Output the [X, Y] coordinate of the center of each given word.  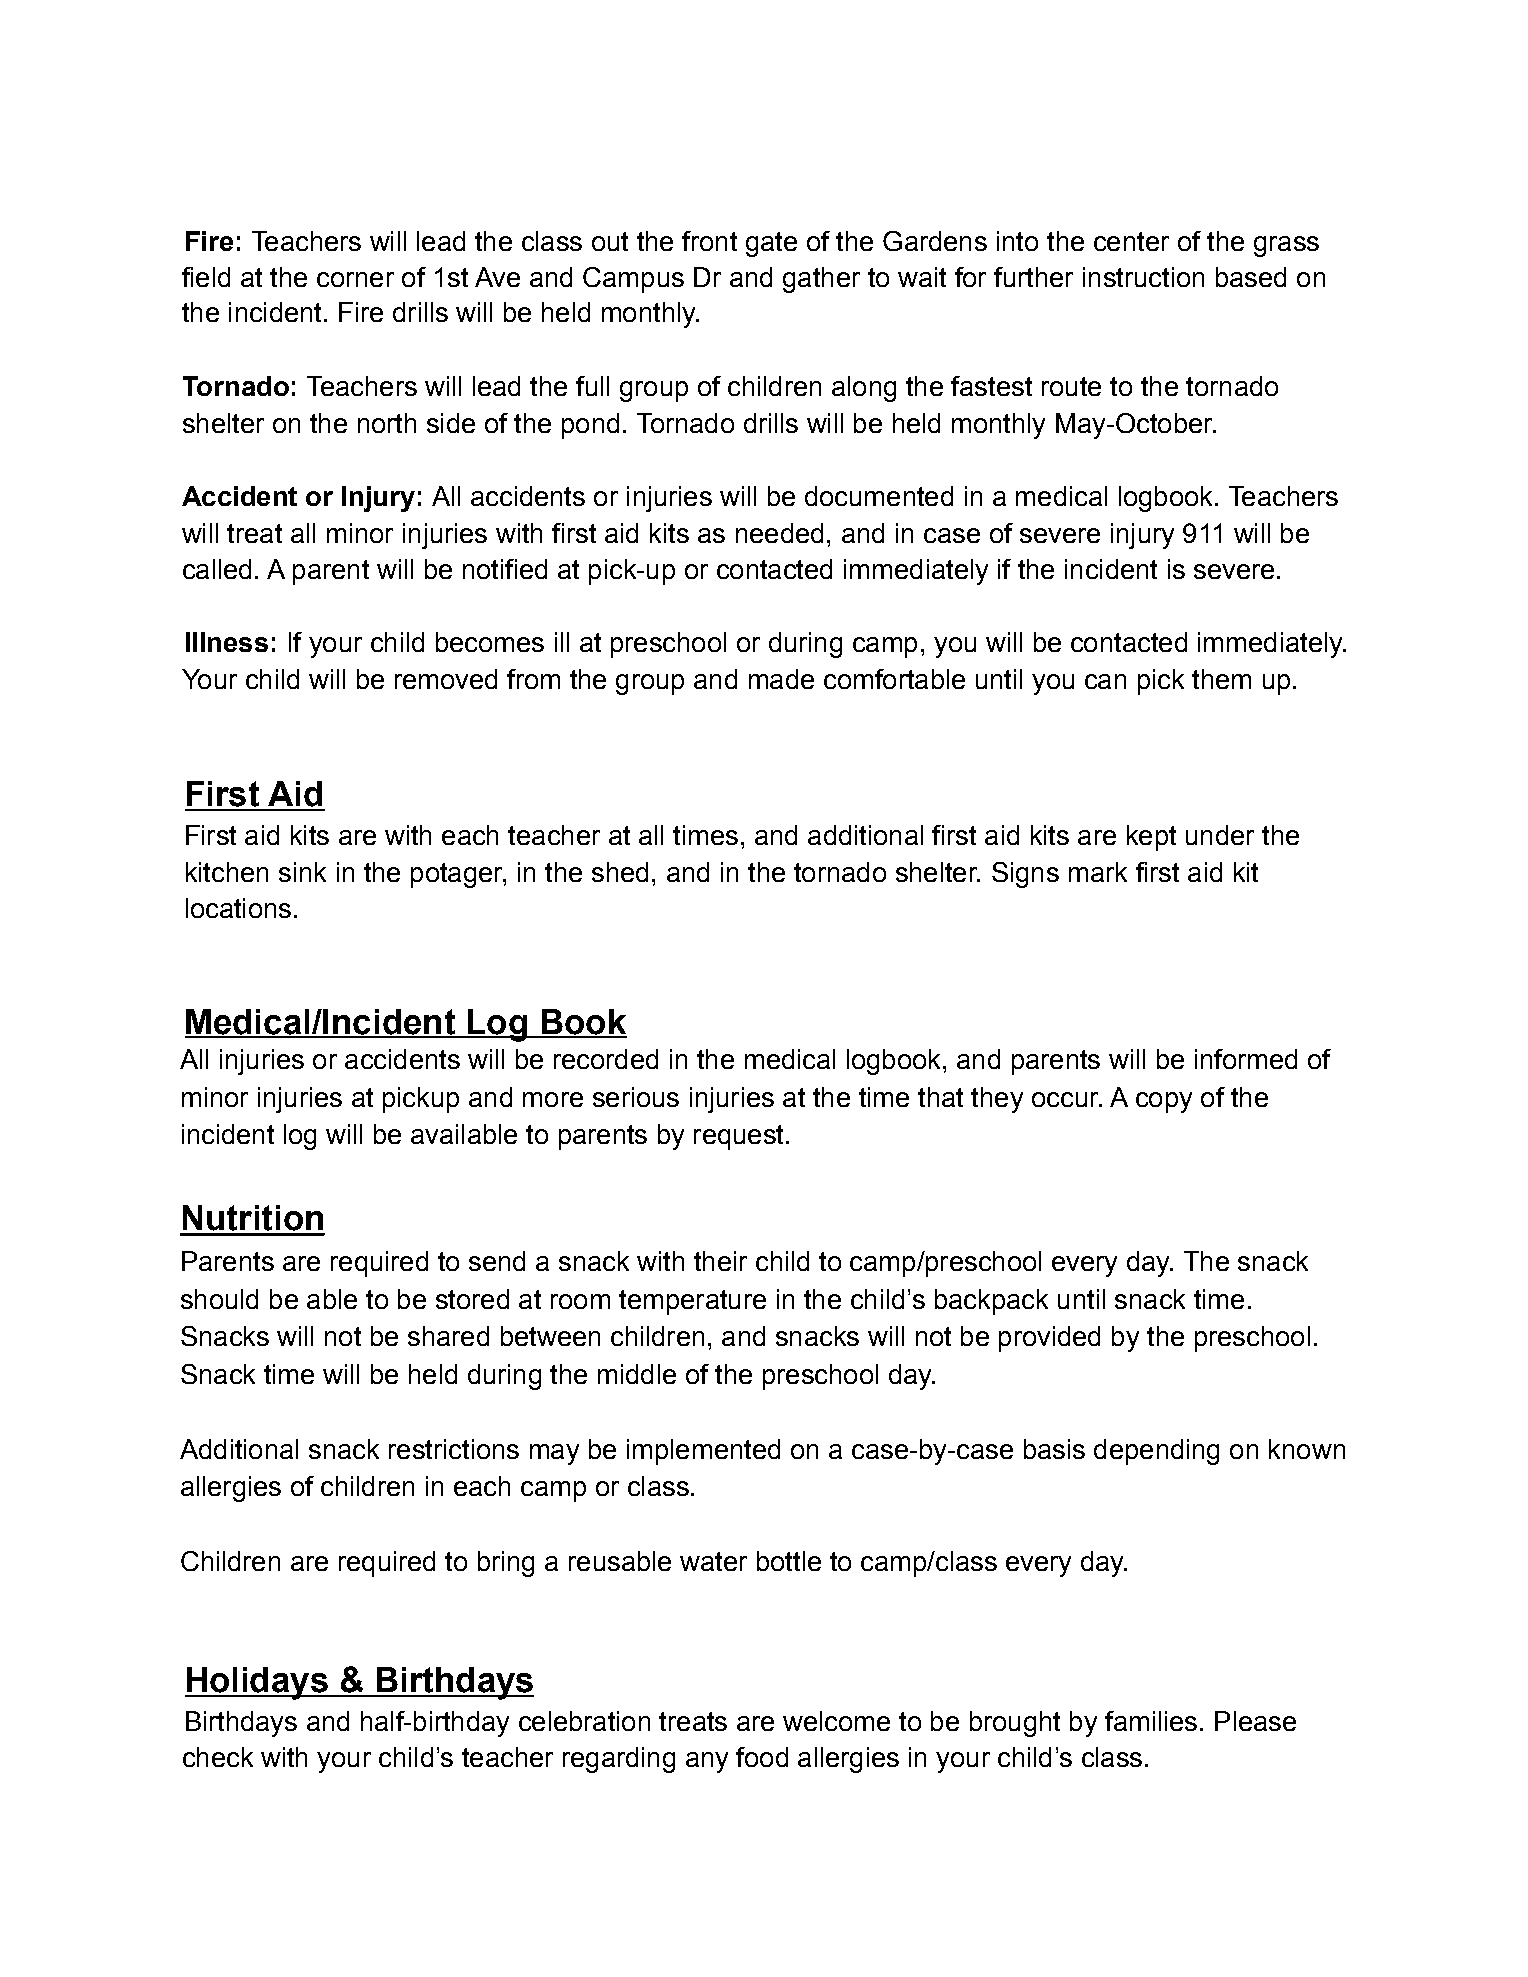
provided [1049, 1339]
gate [771, 244]
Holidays [257, 1683]
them [1221, 679]
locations [238, 908]
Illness [227, 642]
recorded [606, 1059]
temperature [692, 1302]
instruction [1143, 277]
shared [448, 1336]
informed [1246, 1059]
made [781, 679]
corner [355, 279]
